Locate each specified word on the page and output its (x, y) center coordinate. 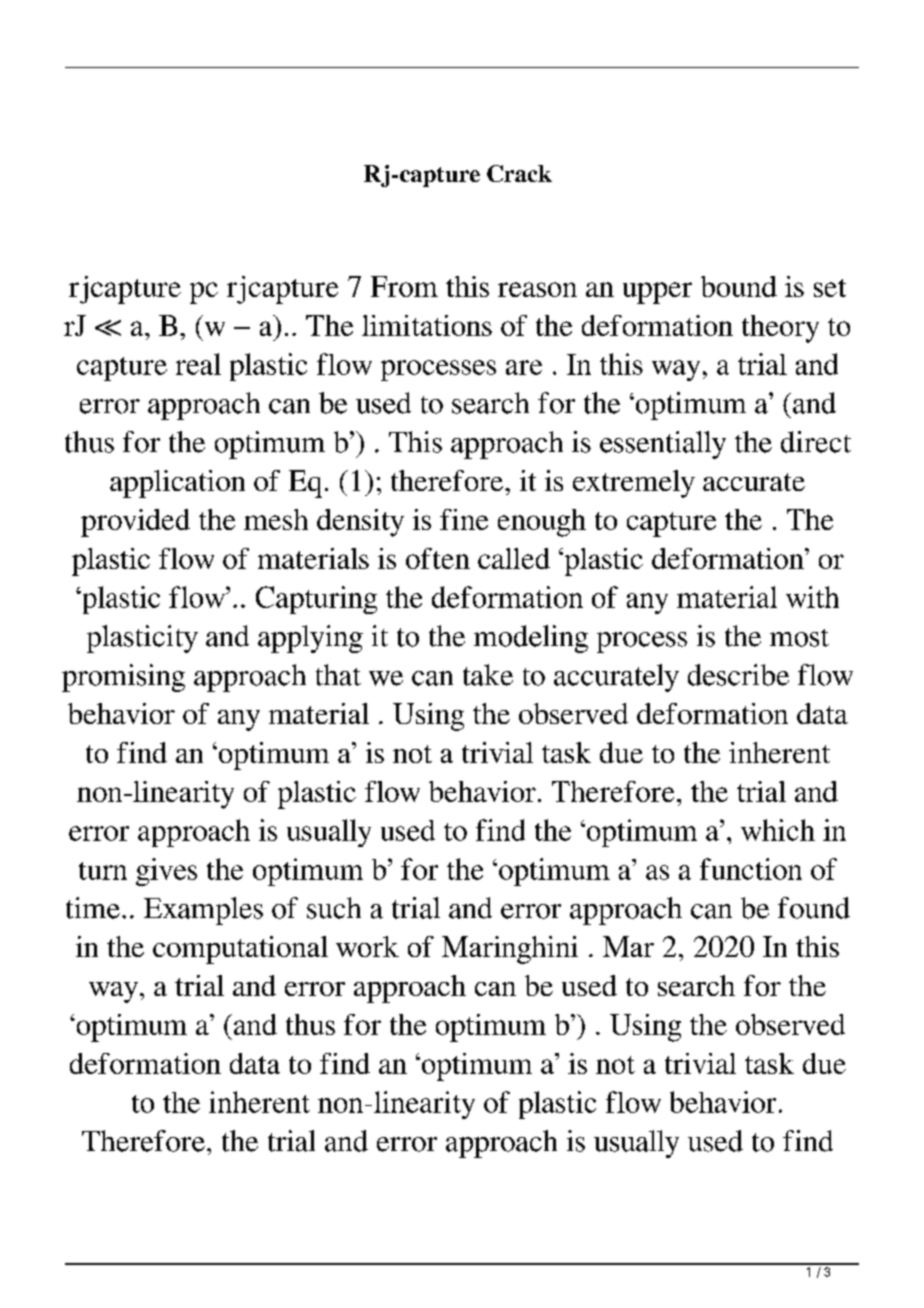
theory (780, 329)
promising (123, 678)
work (367, 946)
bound (739, 286)
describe (738, 675)
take (488, 675)
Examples (203, 911)
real (198, 364)
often (438, 558)
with (812, 597)
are (524, 367)
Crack (519, 173)
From (404, 286)
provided (135, 523)
